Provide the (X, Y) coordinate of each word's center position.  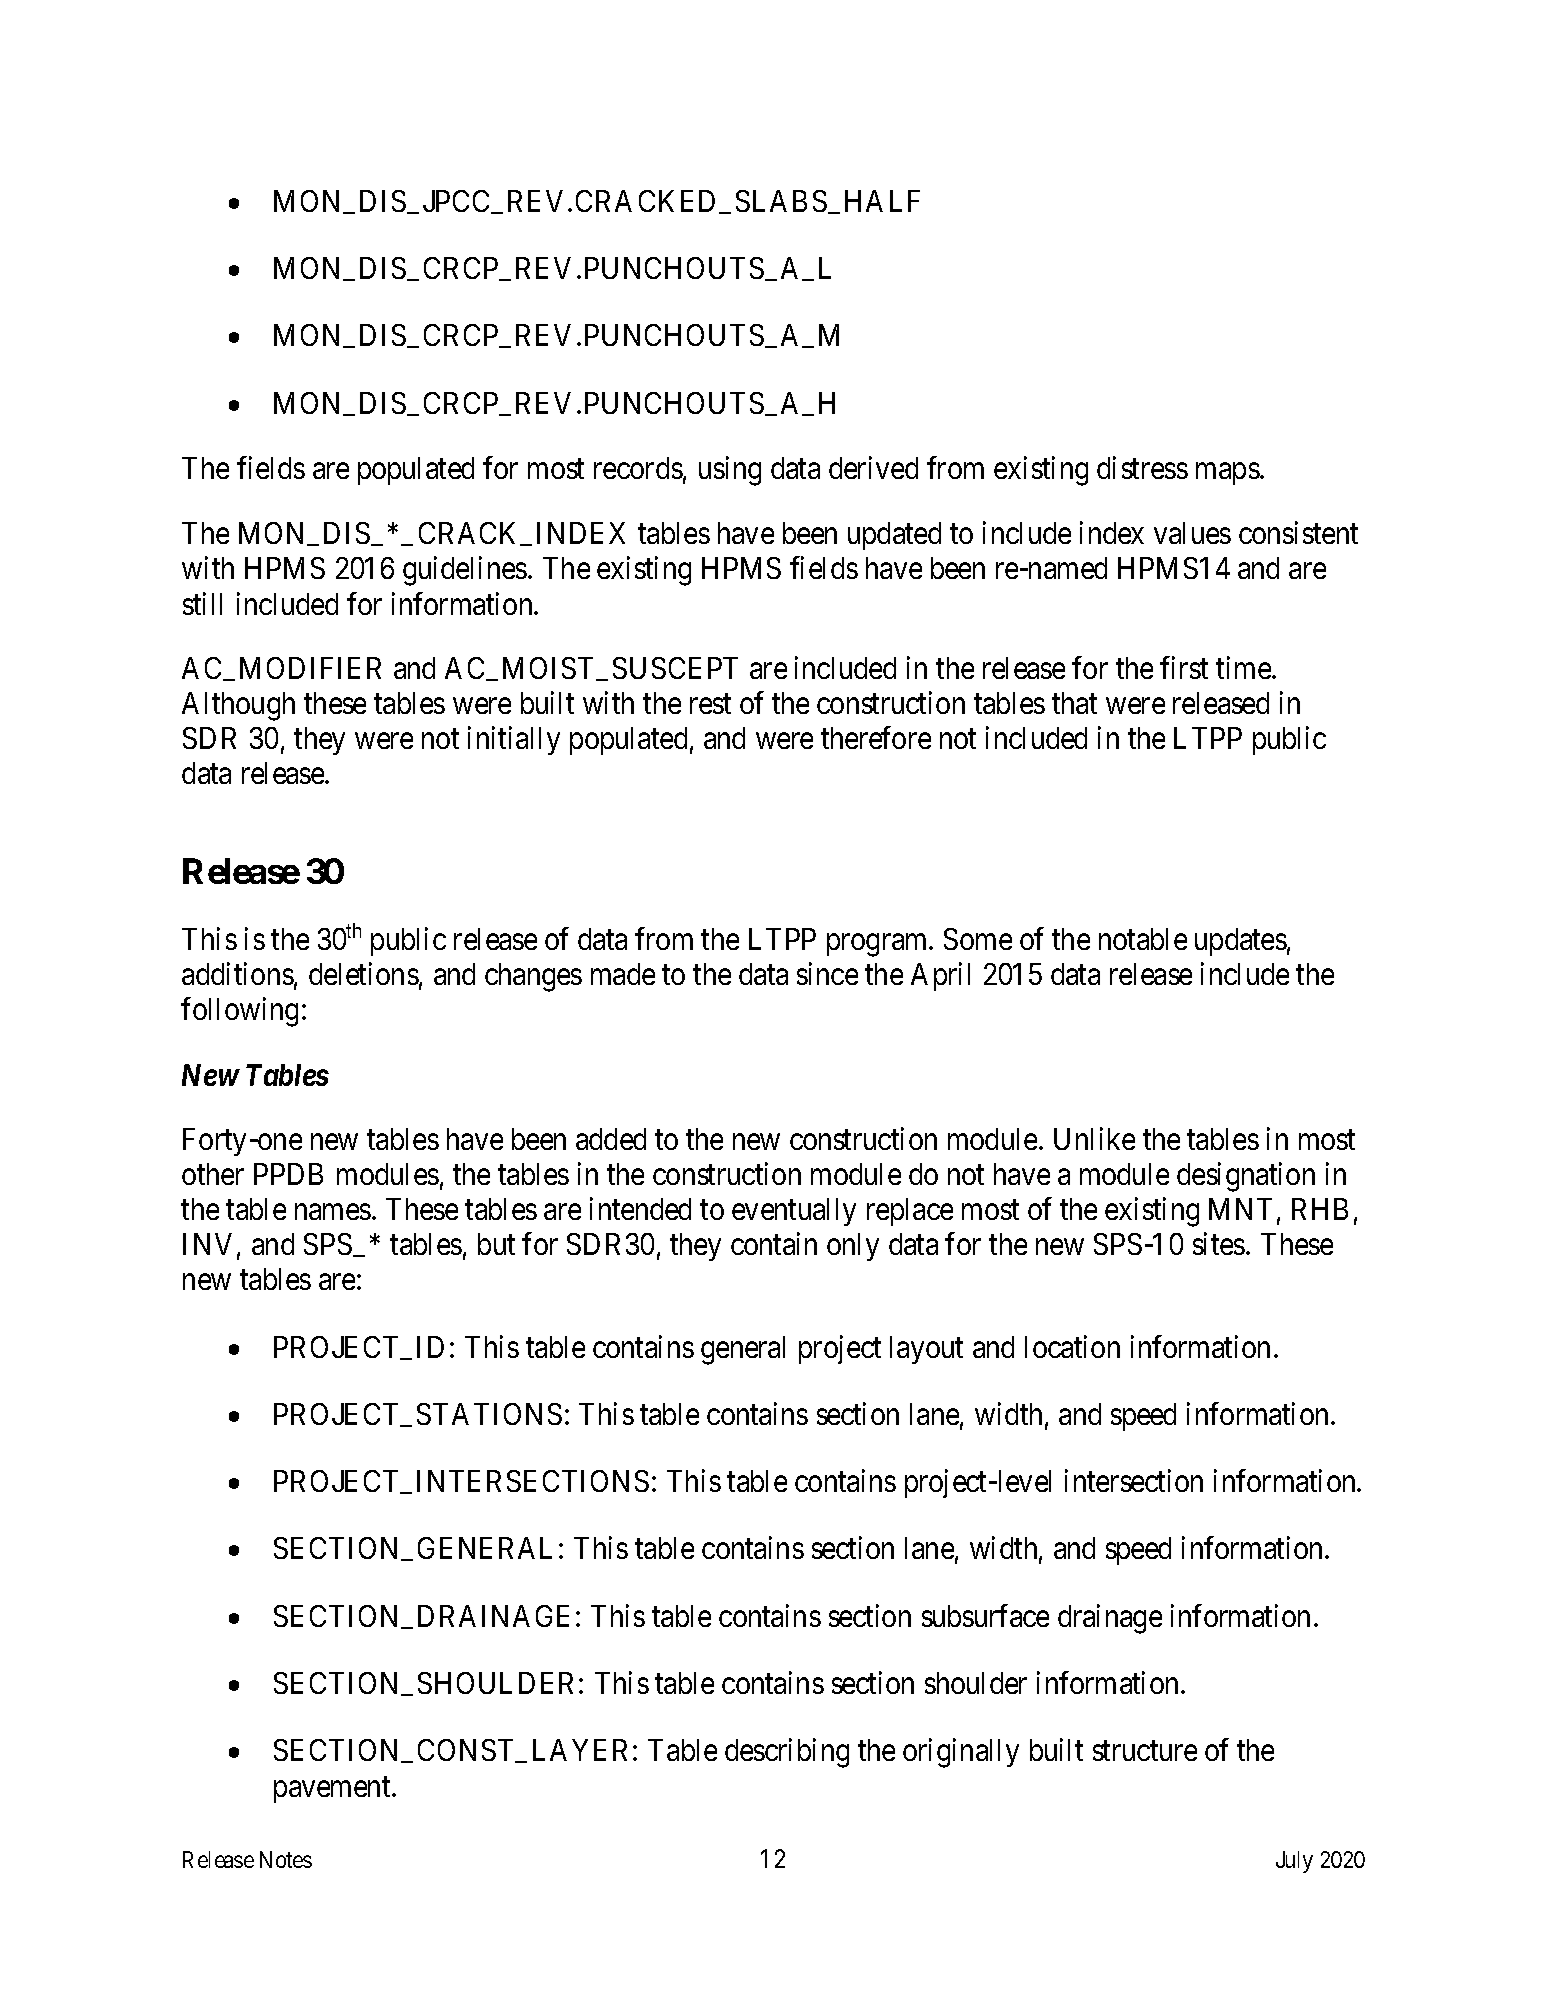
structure (1145, 1751)
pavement (333, 1790)
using (730, 471)
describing (787, 1753)
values (1192, 533)
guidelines (465, 571)
